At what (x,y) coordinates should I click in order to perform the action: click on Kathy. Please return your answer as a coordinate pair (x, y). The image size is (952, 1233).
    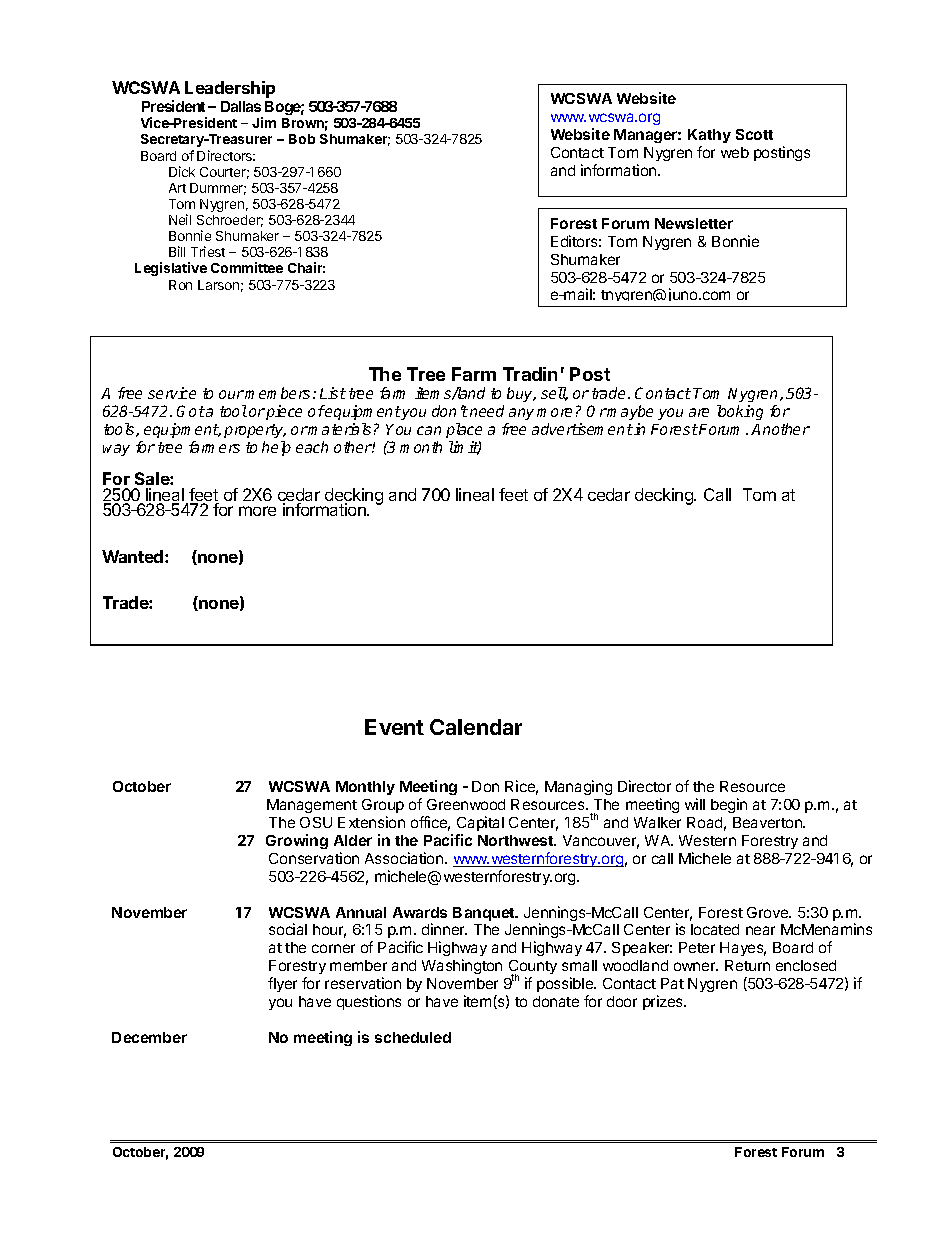
    Looking at the image, I should click on (709, 136).
